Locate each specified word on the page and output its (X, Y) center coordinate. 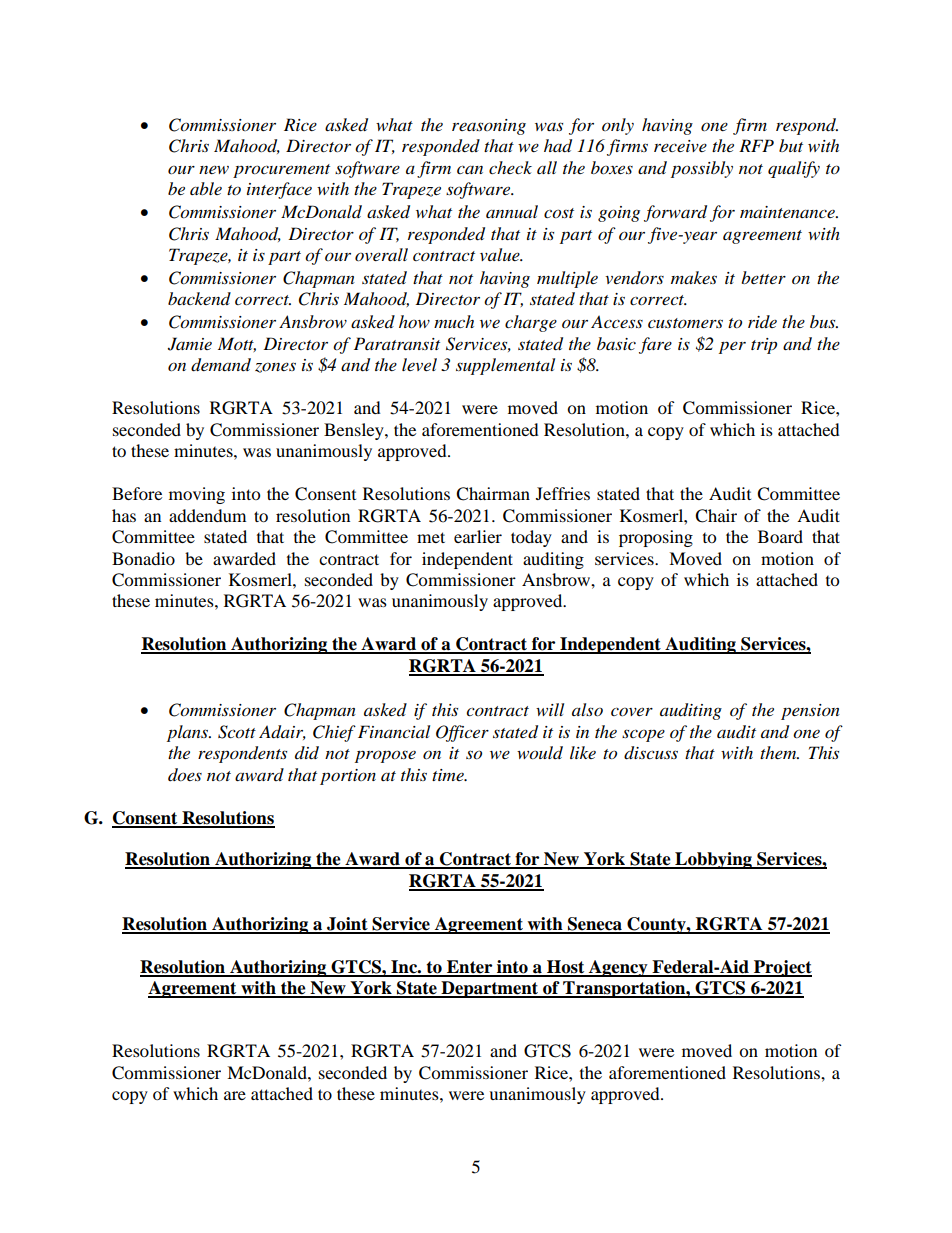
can (470, 169)
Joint (347, 925)
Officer (462, 733)
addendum (207, 515)
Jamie (190, 344)
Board (780, 536)
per (732, 347)
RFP (756, 145)
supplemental (505, 366)
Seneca (595, 925)
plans (189, 733)
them (779, 752)
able (206, 188)
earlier (478, 536)
